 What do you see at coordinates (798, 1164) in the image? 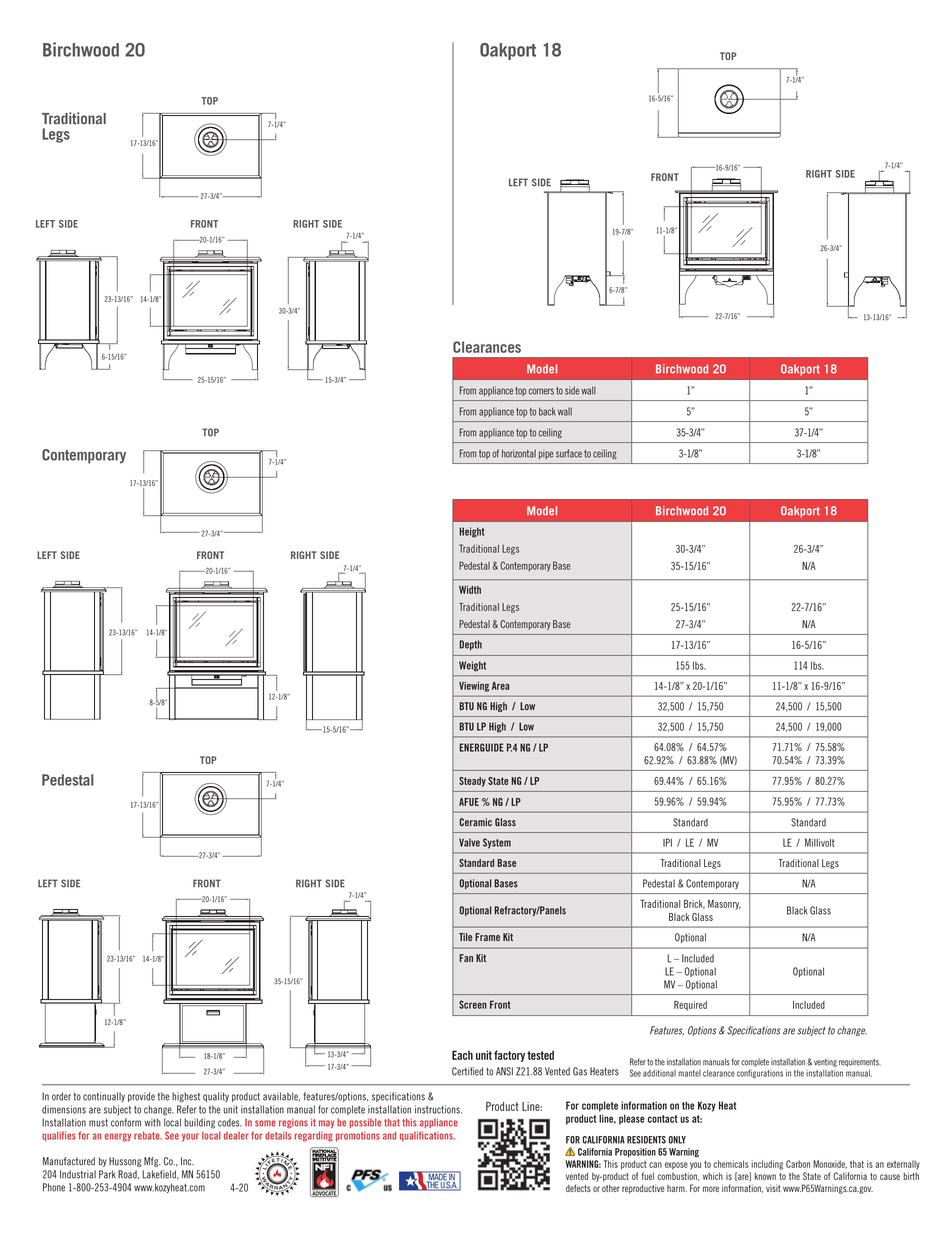
I see `Carbon` at bounding box center [798, 1164].
